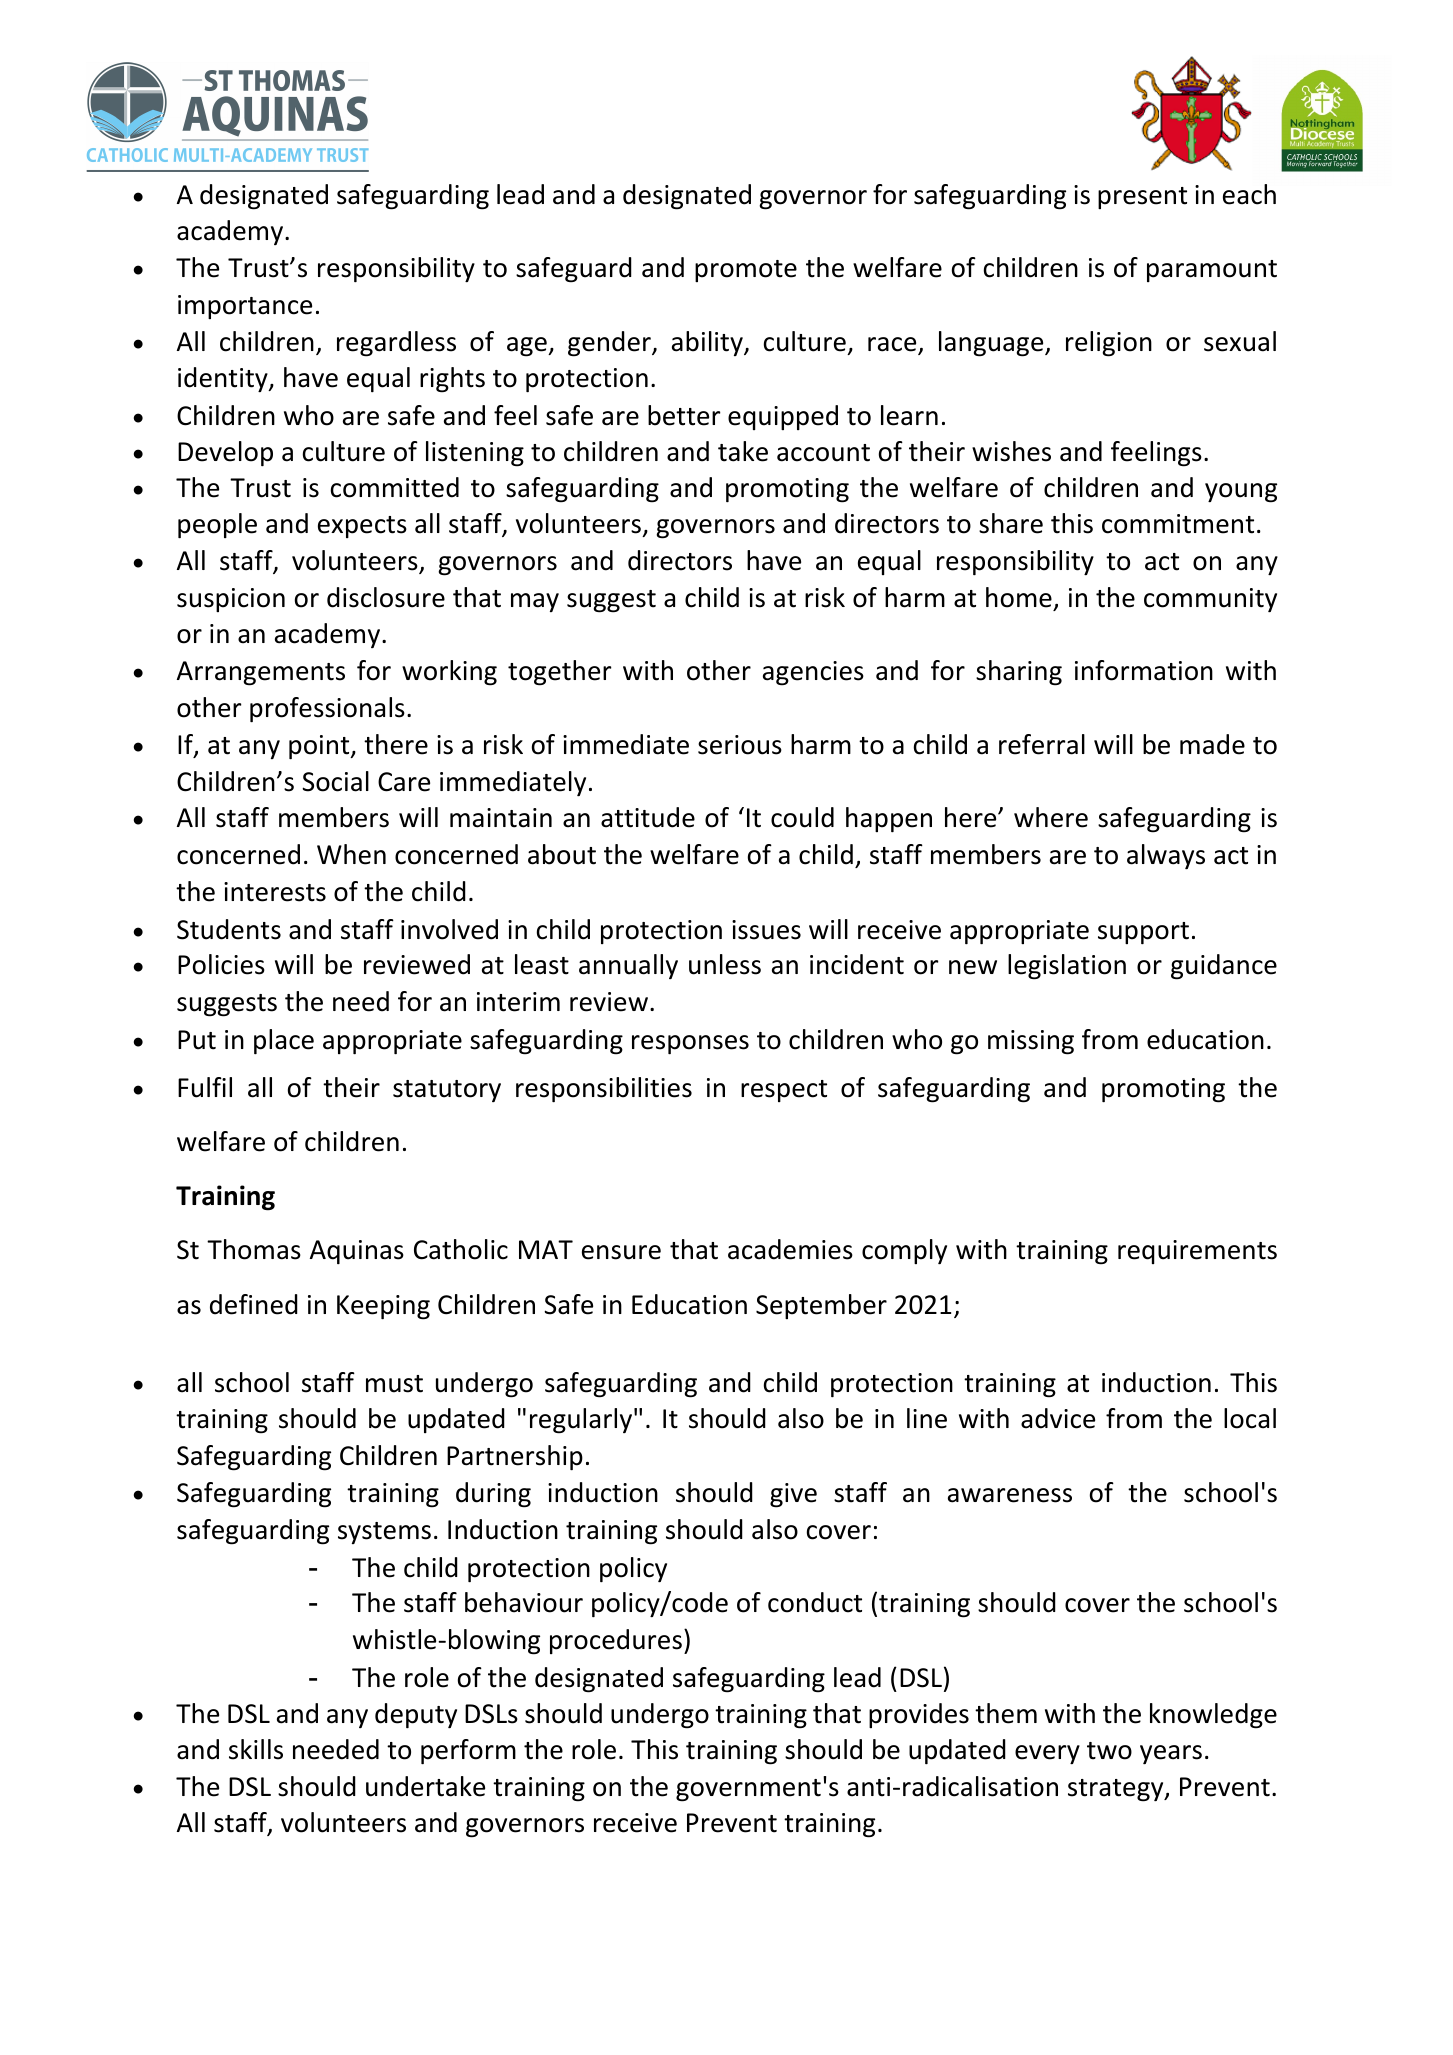 The image size is (1453, 2055). I want to click on September, so click(821, 1306).
